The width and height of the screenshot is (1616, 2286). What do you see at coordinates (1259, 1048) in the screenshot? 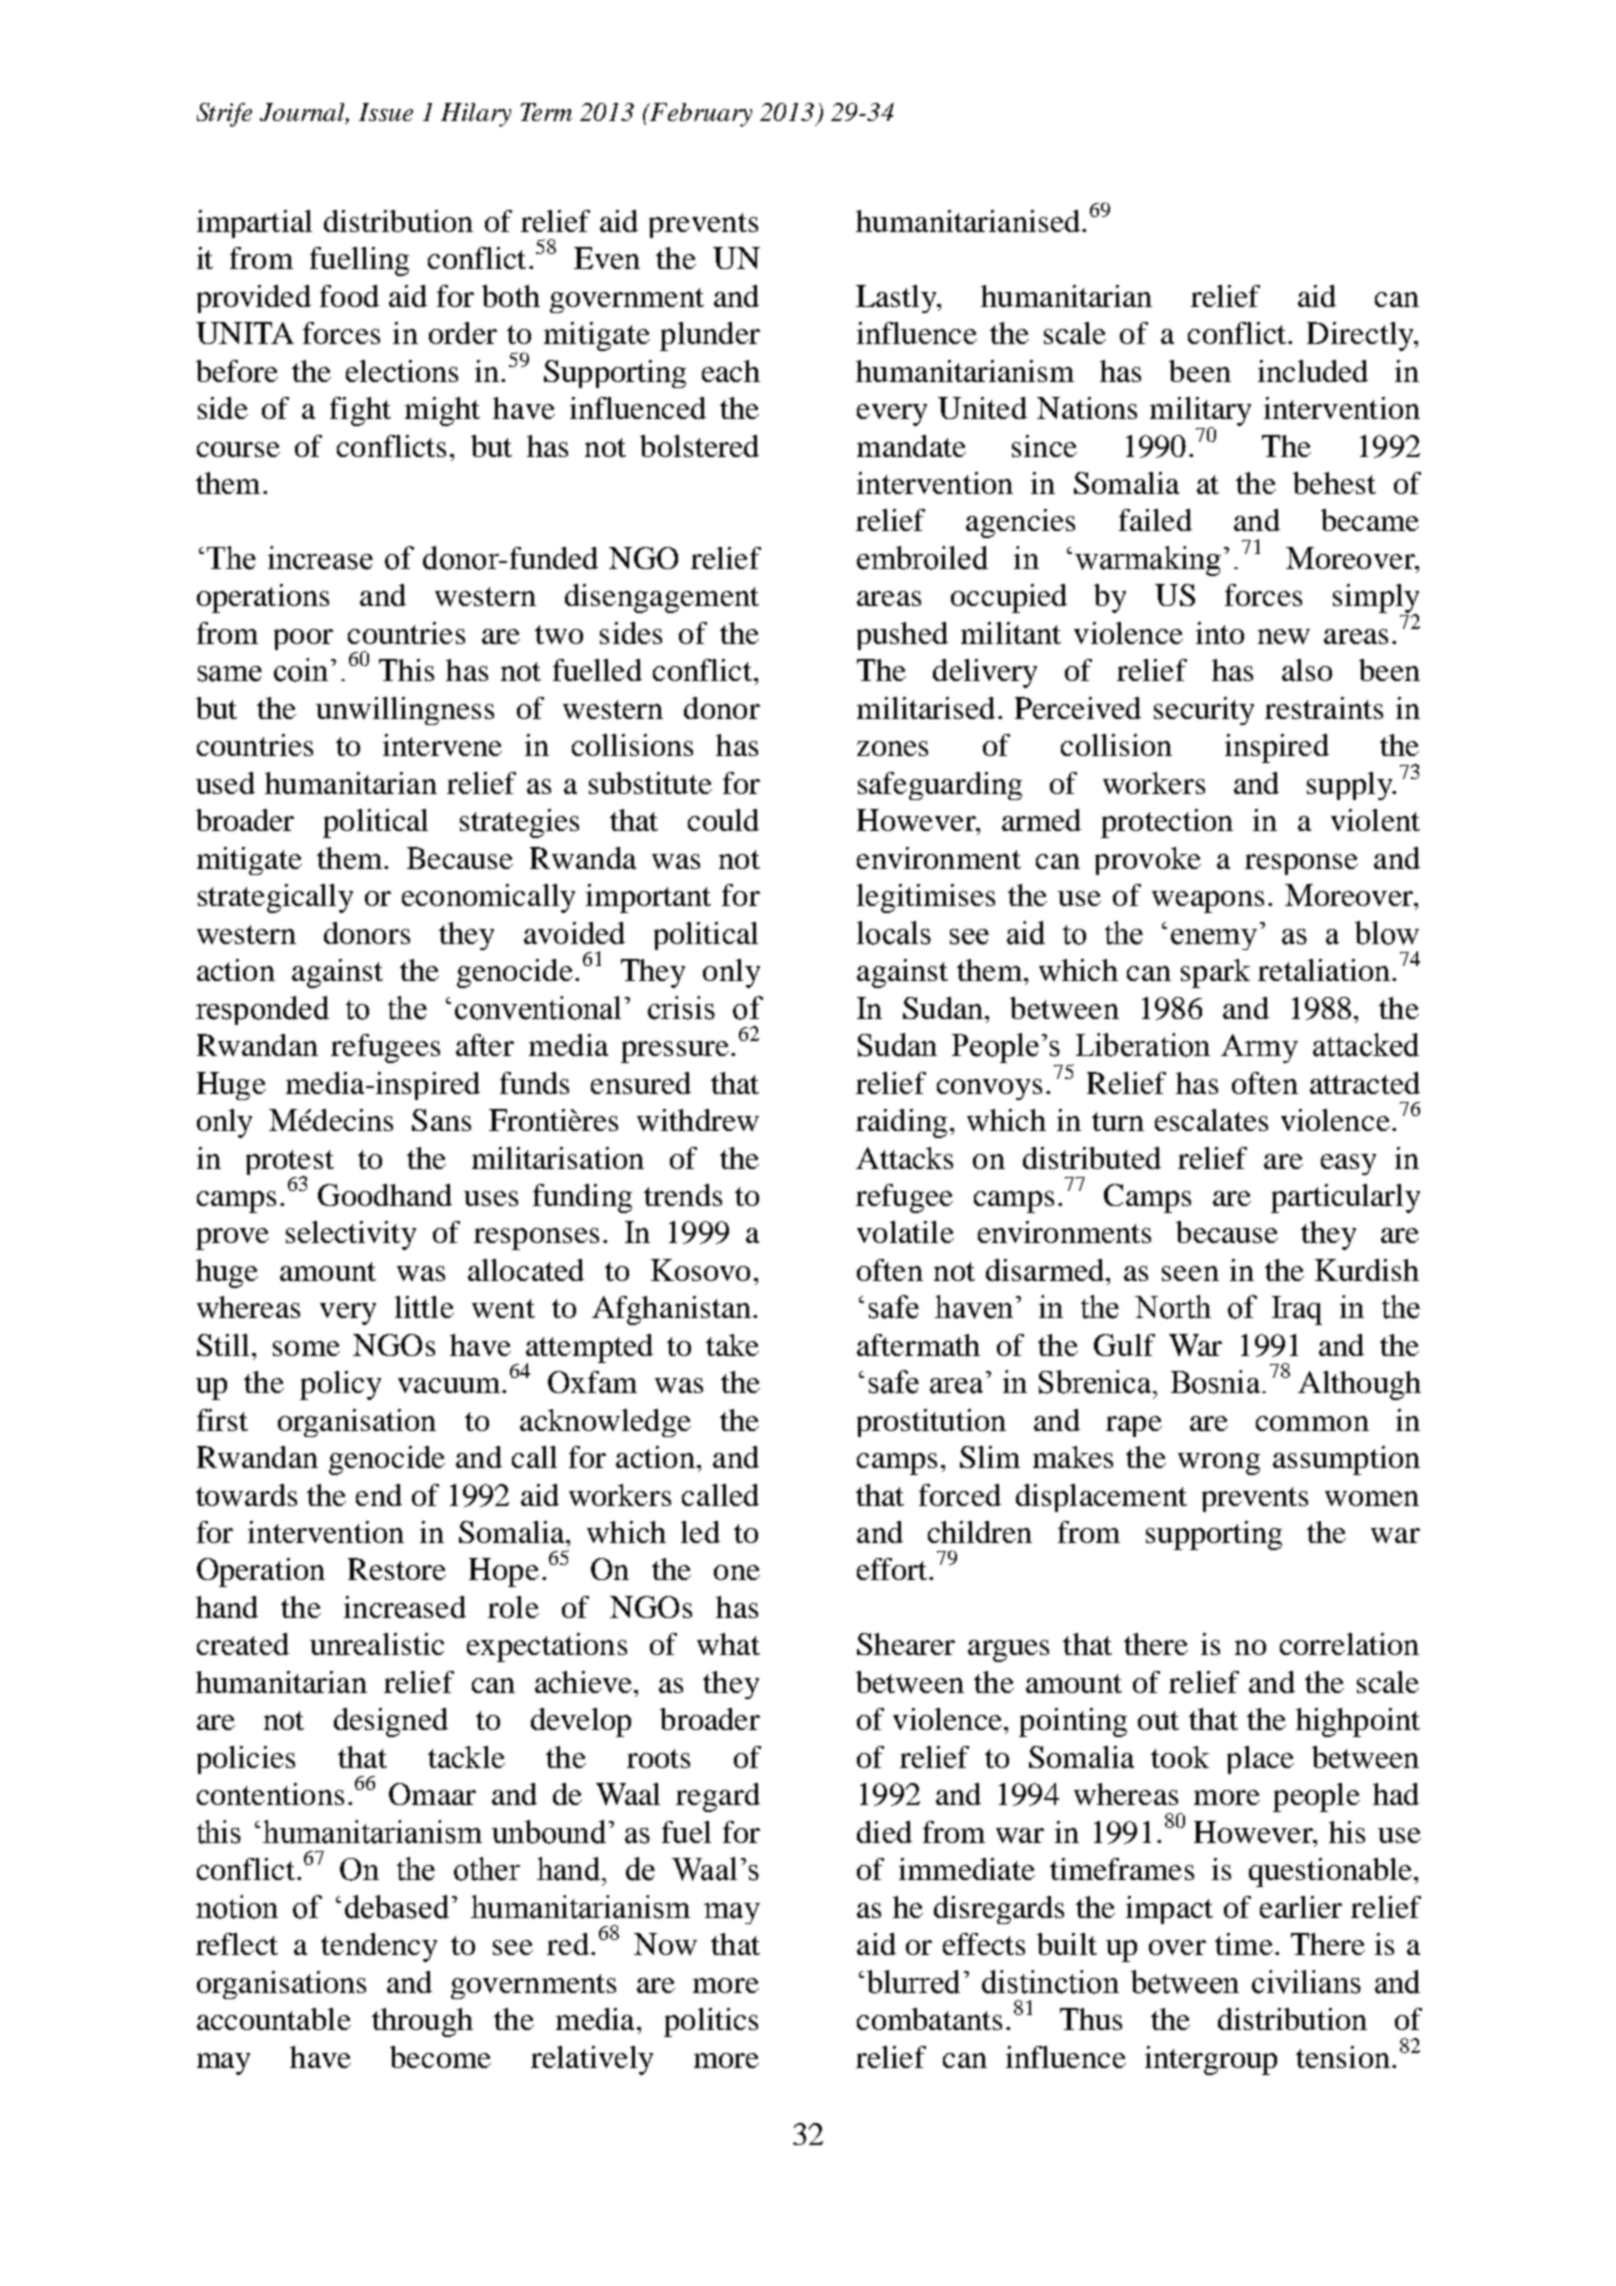
I see `Army` at bounding box center [1259, 1048].
